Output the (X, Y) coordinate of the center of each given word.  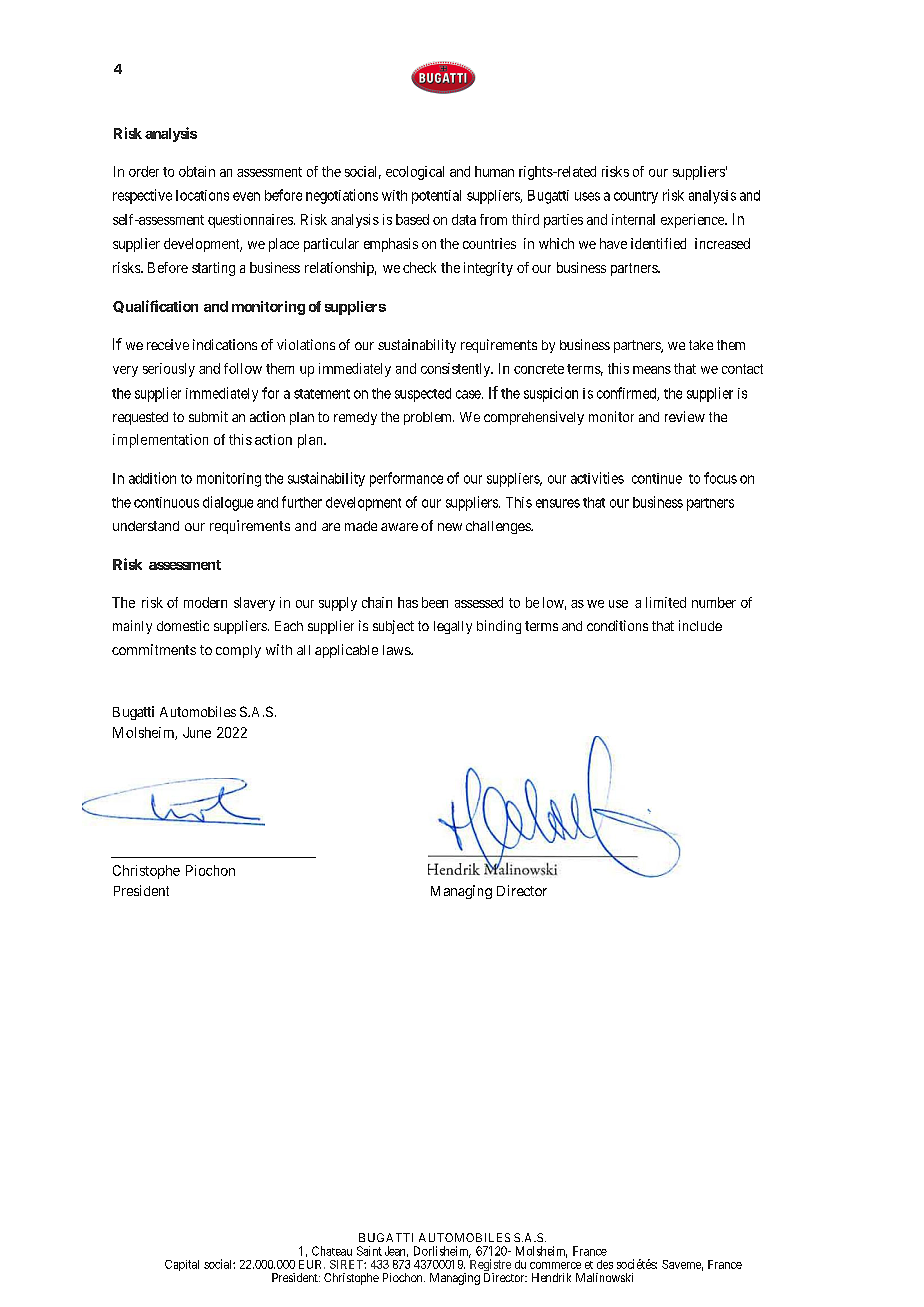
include (700, 625)
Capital (182, 1265)
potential (436, 197)
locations (202, 195)
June (197, 732)
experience (693, 221)
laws (397, 650)
